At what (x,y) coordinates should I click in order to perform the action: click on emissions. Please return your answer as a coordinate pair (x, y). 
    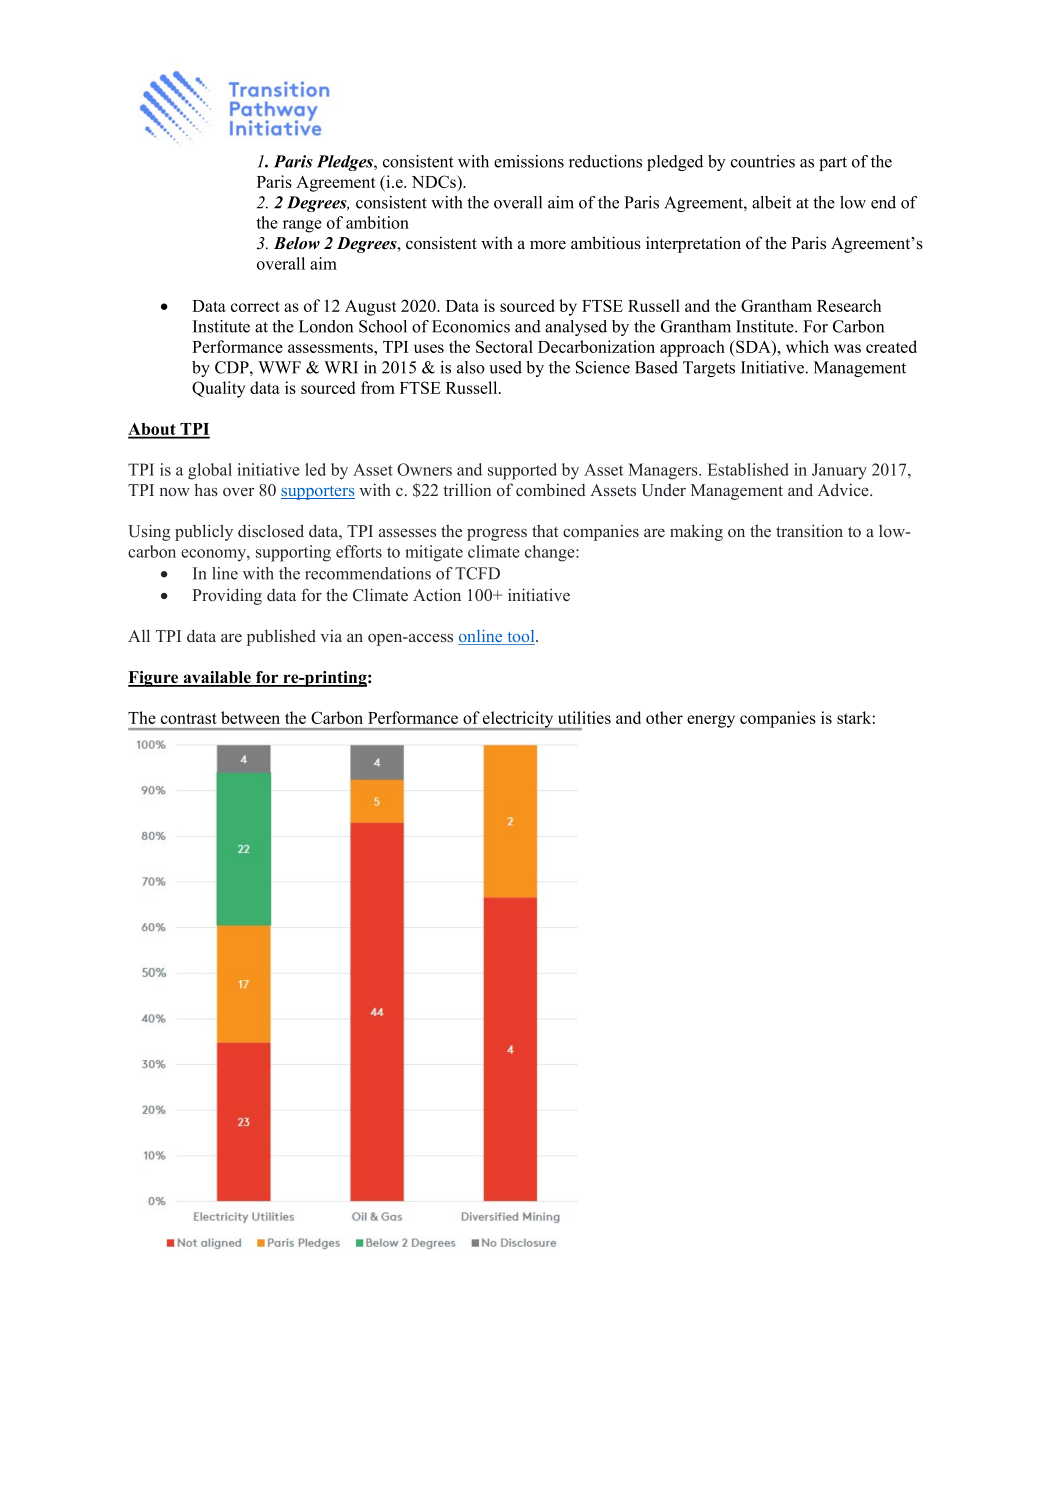
    Looking at the image, I should click on (529, 161).
